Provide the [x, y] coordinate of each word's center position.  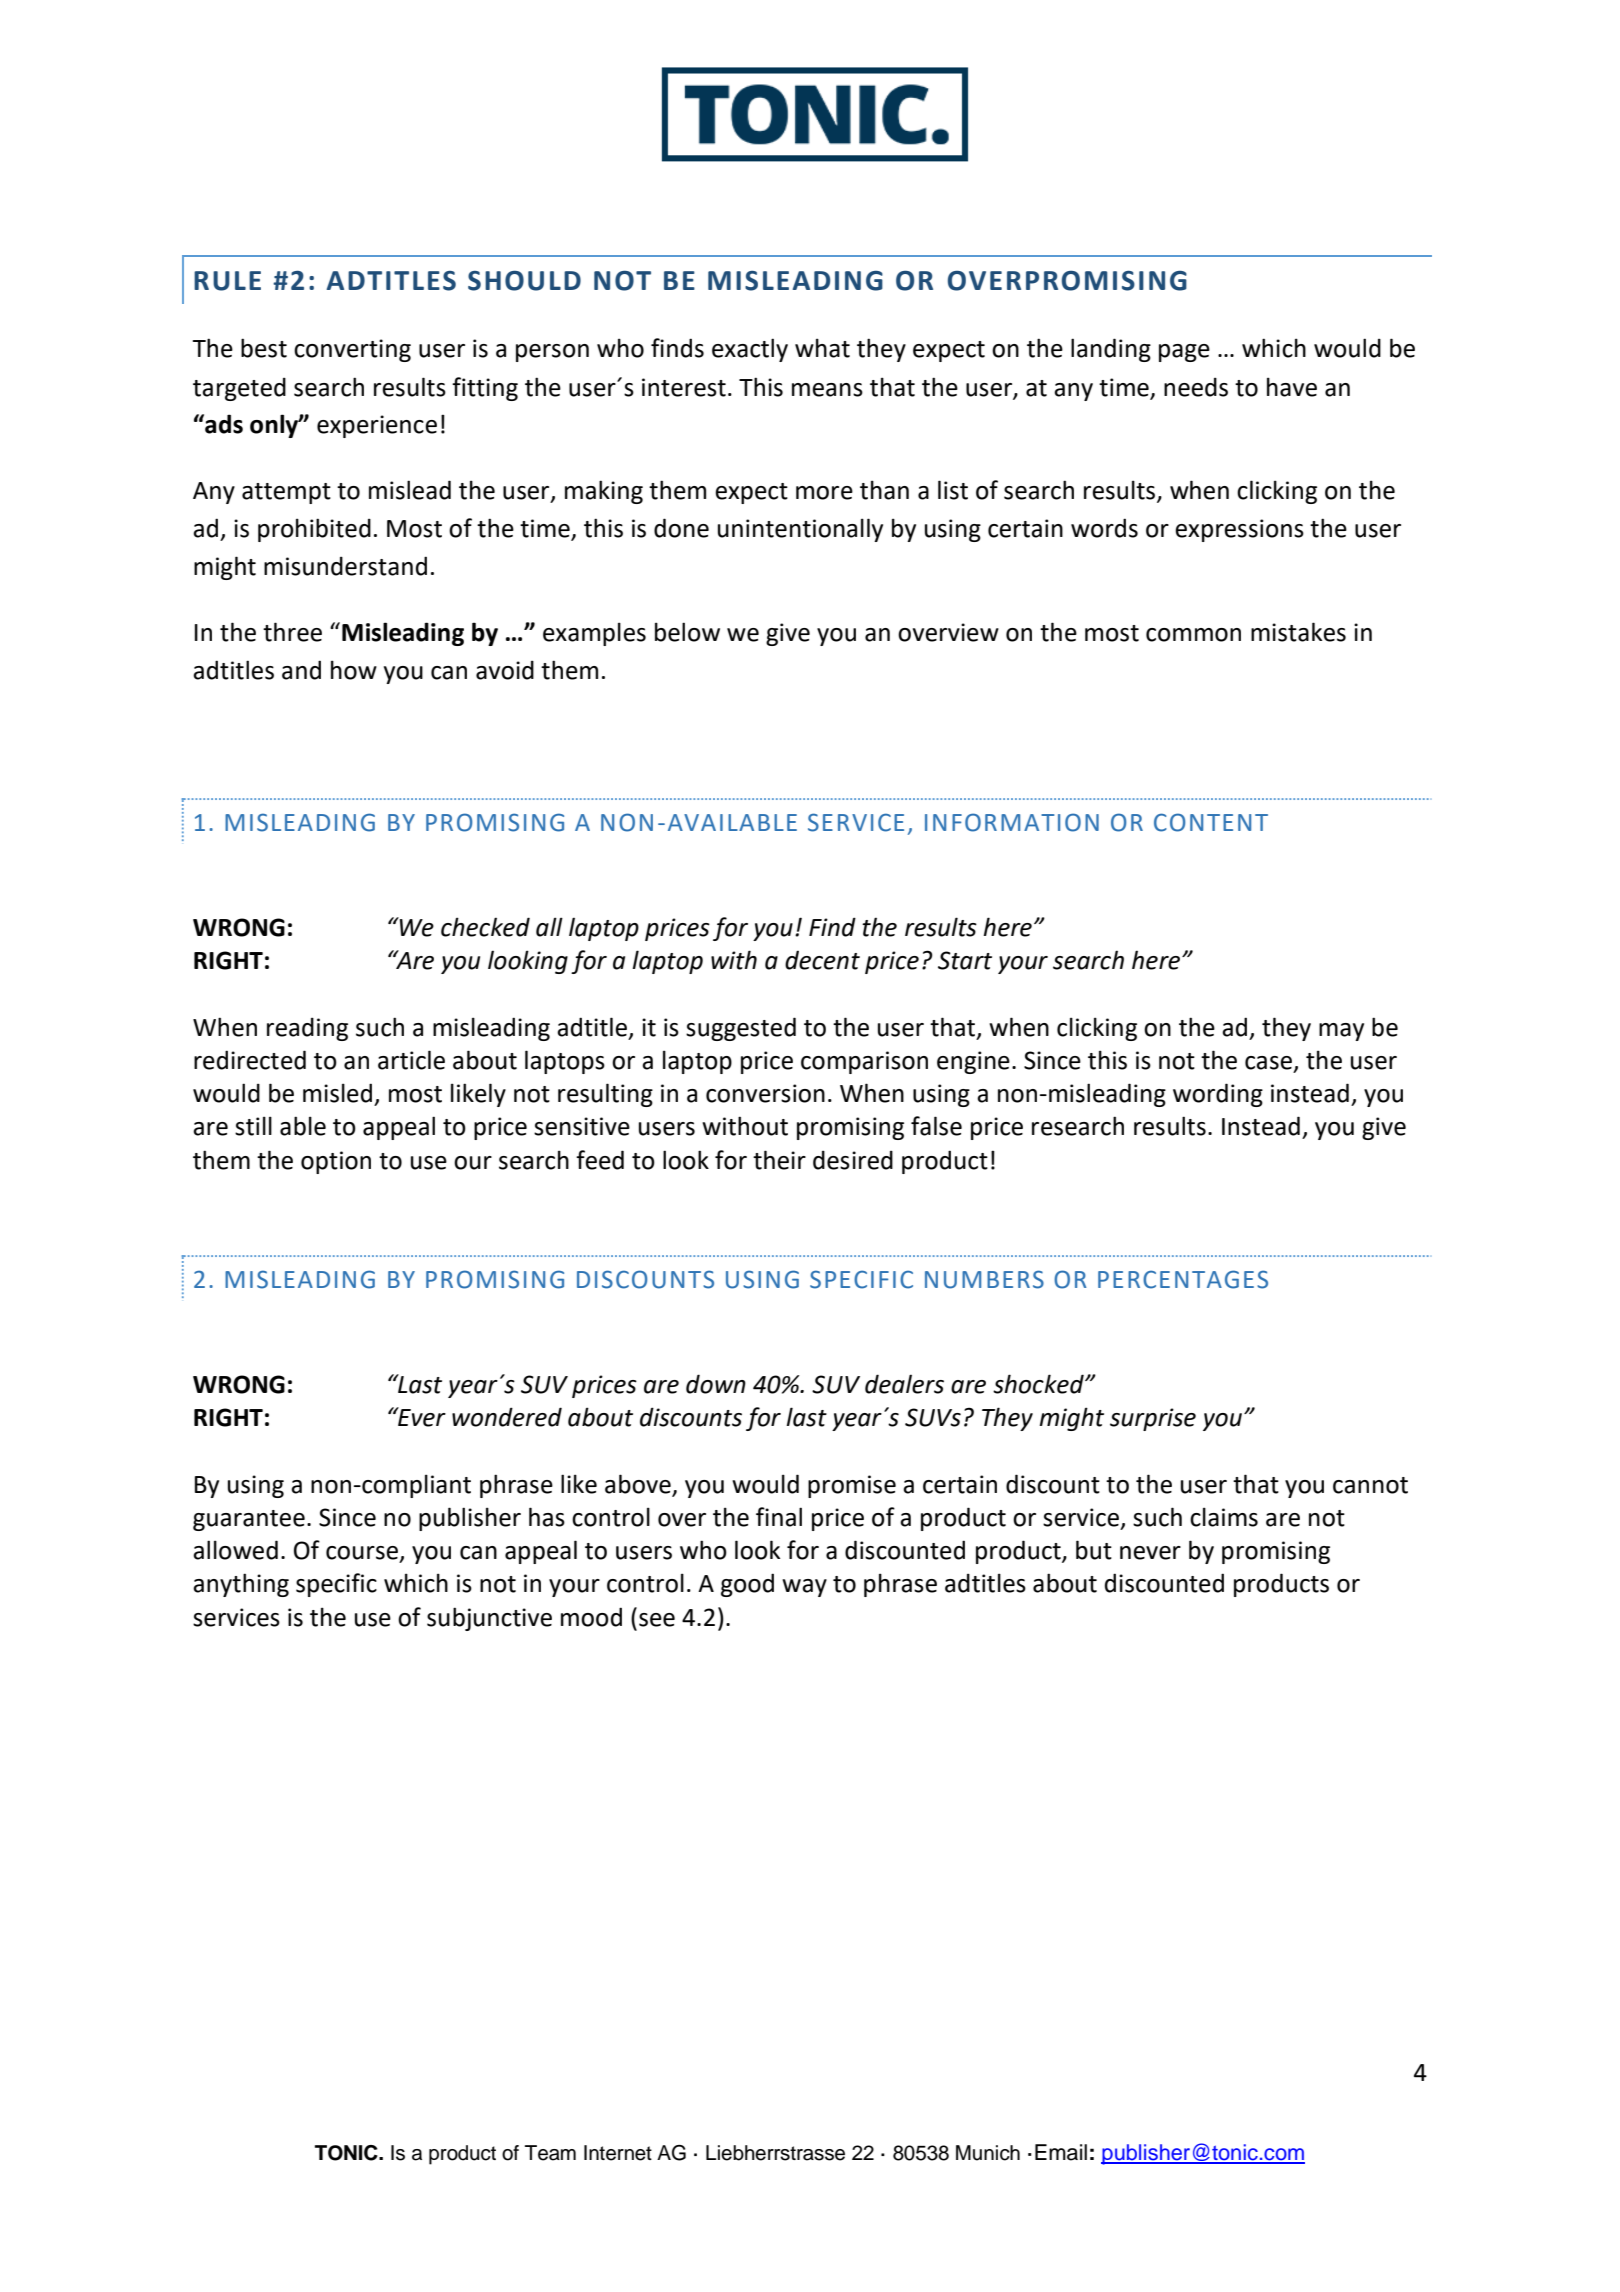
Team [550, 2153]
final [779, 1517]
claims [1224, 1517]
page [1184, 353]
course [362, 1553]
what [822, 348]
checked [485, 927]
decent [822, 960]
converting [352, 350]
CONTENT [1211, 822]
